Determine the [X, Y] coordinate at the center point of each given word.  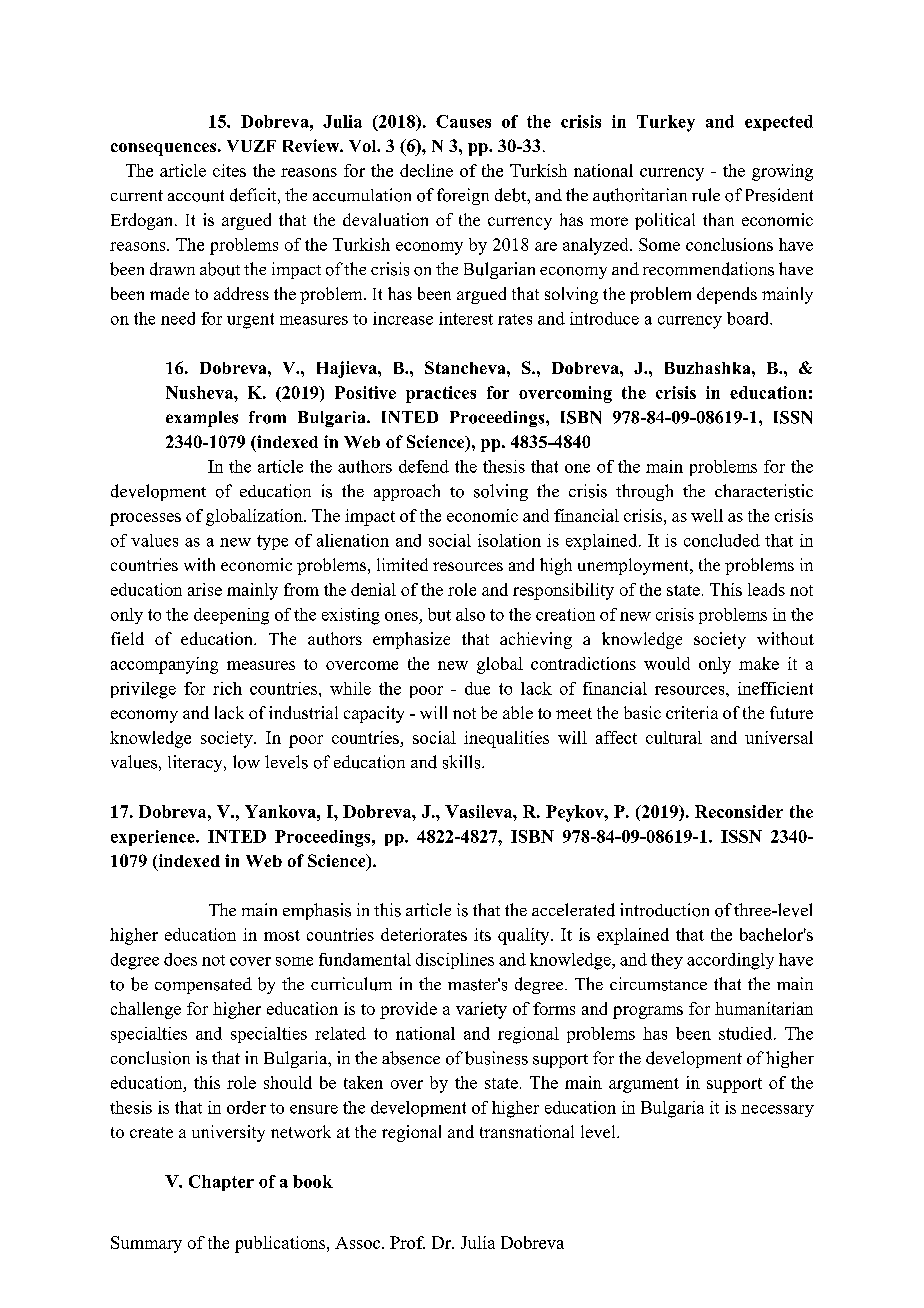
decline [426, 170]
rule [706, 195]
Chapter [221, 1183]
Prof [407, 1242]
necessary [777, 1111]
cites [229, 170]
